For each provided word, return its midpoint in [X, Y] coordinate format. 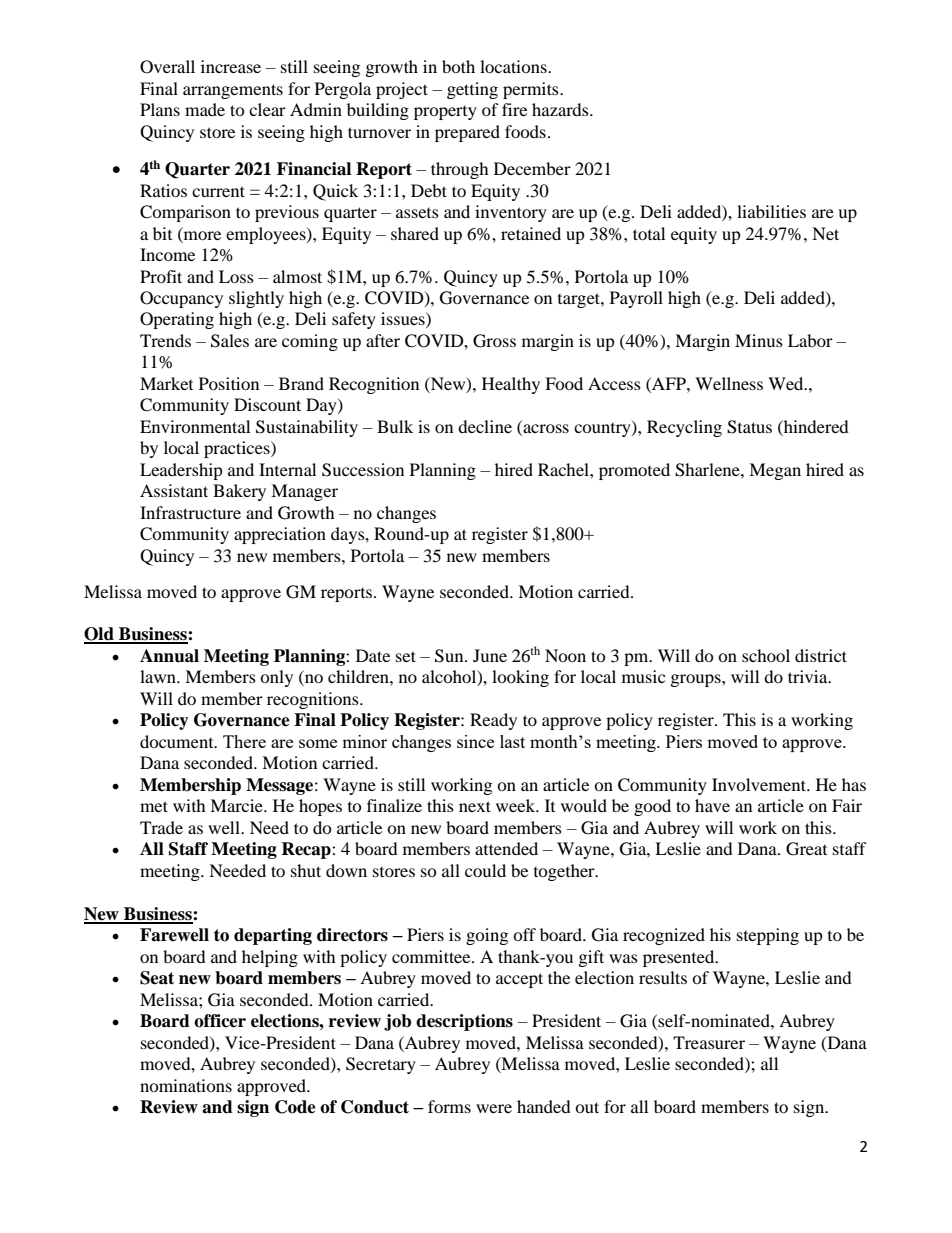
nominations [186, 1085]
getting [472, 90]
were [494, 1108]
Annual [169, 656]
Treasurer [709, 1042]
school [766, 655]
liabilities [771, 211]
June [490, 655]
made [205, 109]
